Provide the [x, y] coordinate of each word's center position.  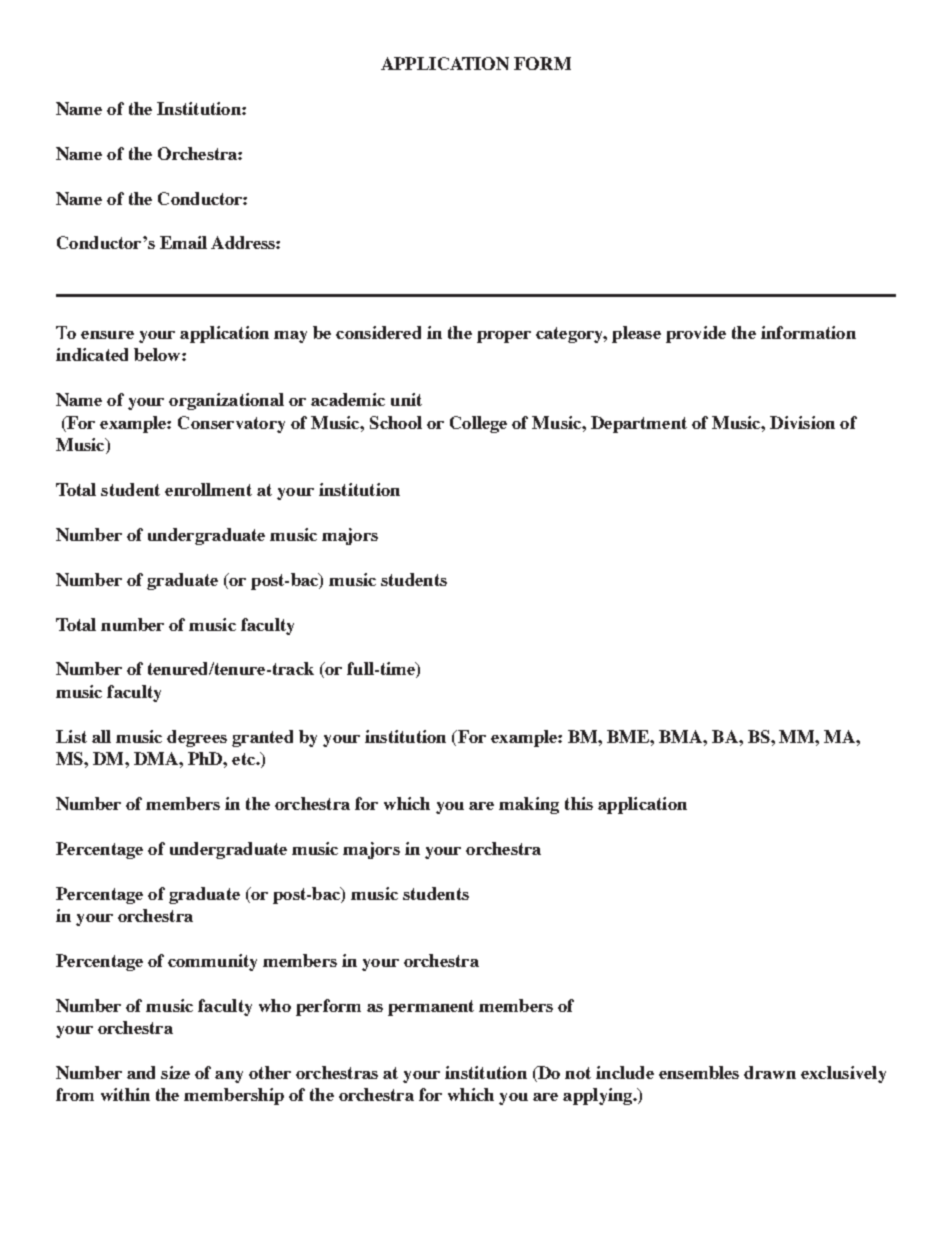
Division [802, 422]
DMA [157, 758]
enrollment [208, 489]
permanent [431, 1008]
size [175, 1072]
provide [696, 334]
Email [183, 242]
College [478, 424]
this [579, 803]
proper [504, 337]
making [529, 805]
